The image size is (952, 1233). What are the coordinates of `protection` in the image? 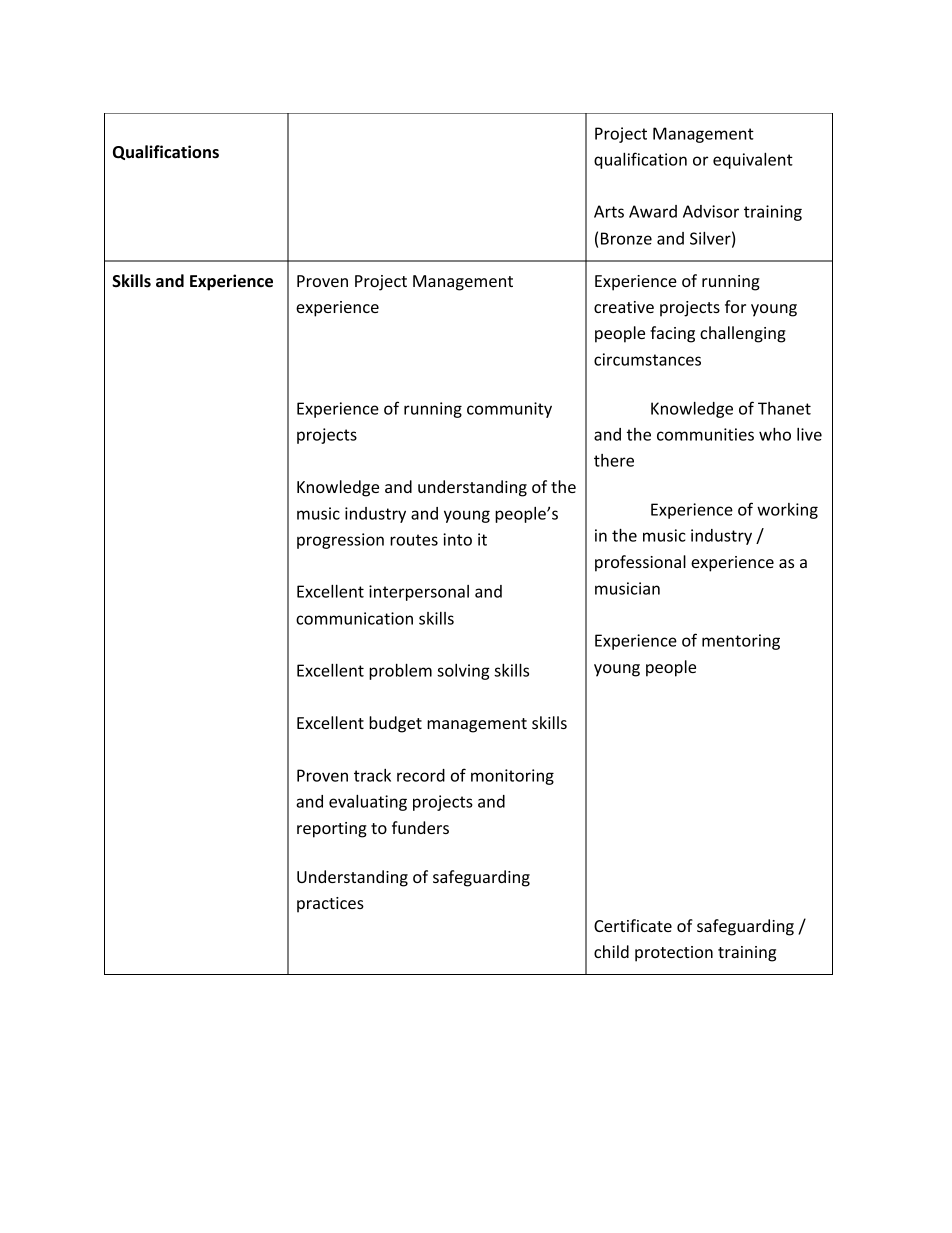 It's located at (674, 954).
